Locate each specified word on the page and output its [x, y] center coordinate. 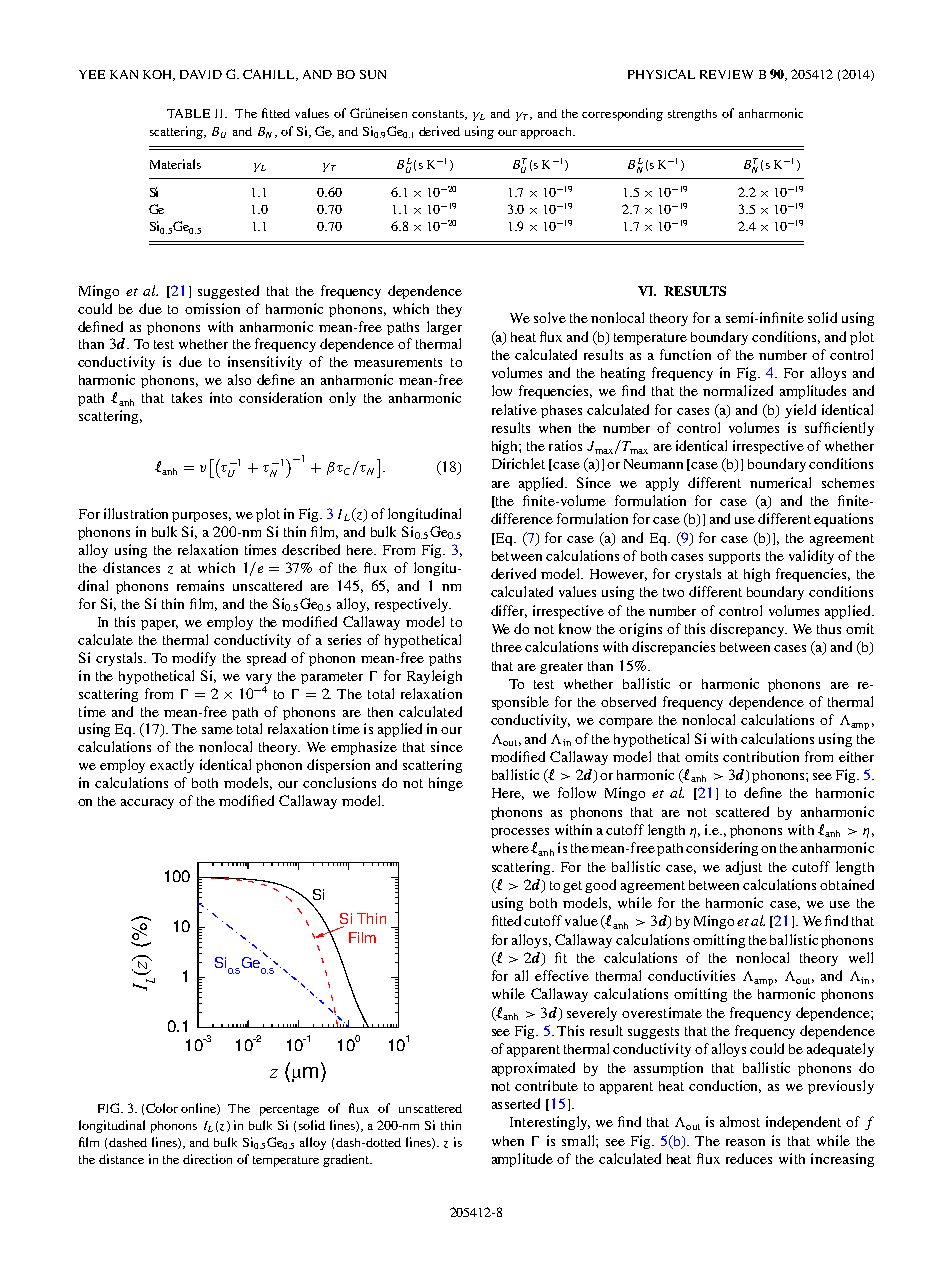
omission [212, 308]
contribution [761, 756]
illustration [136, 513]
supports [734, 558]
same [217, 730]
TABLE [188, 113]
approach [547, 133]
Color [162, 1108]
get [574, 887]
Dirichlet [518, 463]
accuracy [147, 804]
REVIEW [726, 74]
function [685, 354]
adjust [744, 868]
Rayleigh [434, 677]
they [449, 310]
